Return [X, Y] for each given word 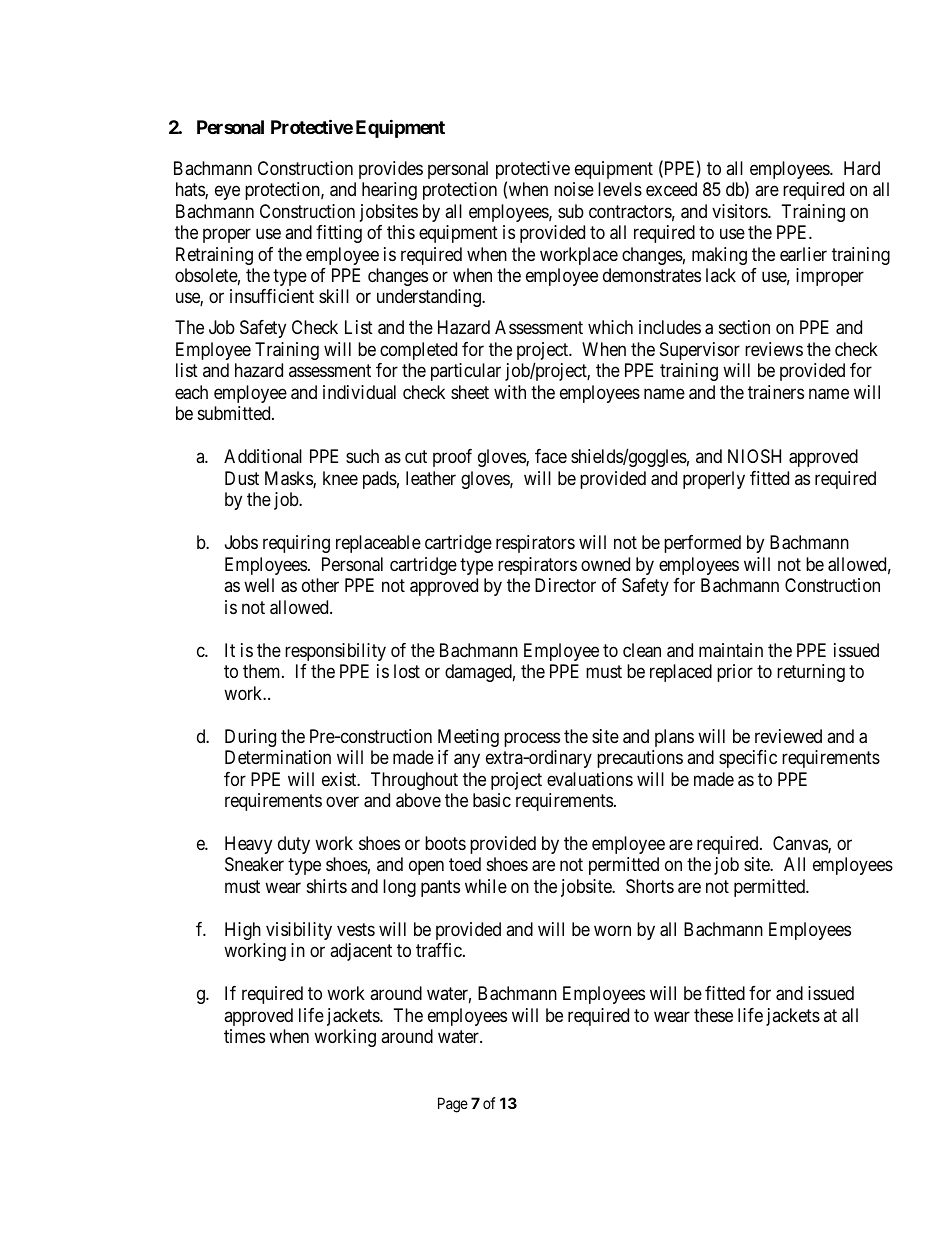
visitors [740, 211]
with [510, 392]
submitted [235, 413]
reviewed [788, 736]
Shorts [650, 886]
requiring [296, 544]
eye [227, 193]
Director [565, 585]
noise [574, 189]
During [250, 738]
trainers [776, 392]
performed [702, 544]
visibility [299, 931]
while [486, 886]
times [244, 1036]
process [532, 739]
